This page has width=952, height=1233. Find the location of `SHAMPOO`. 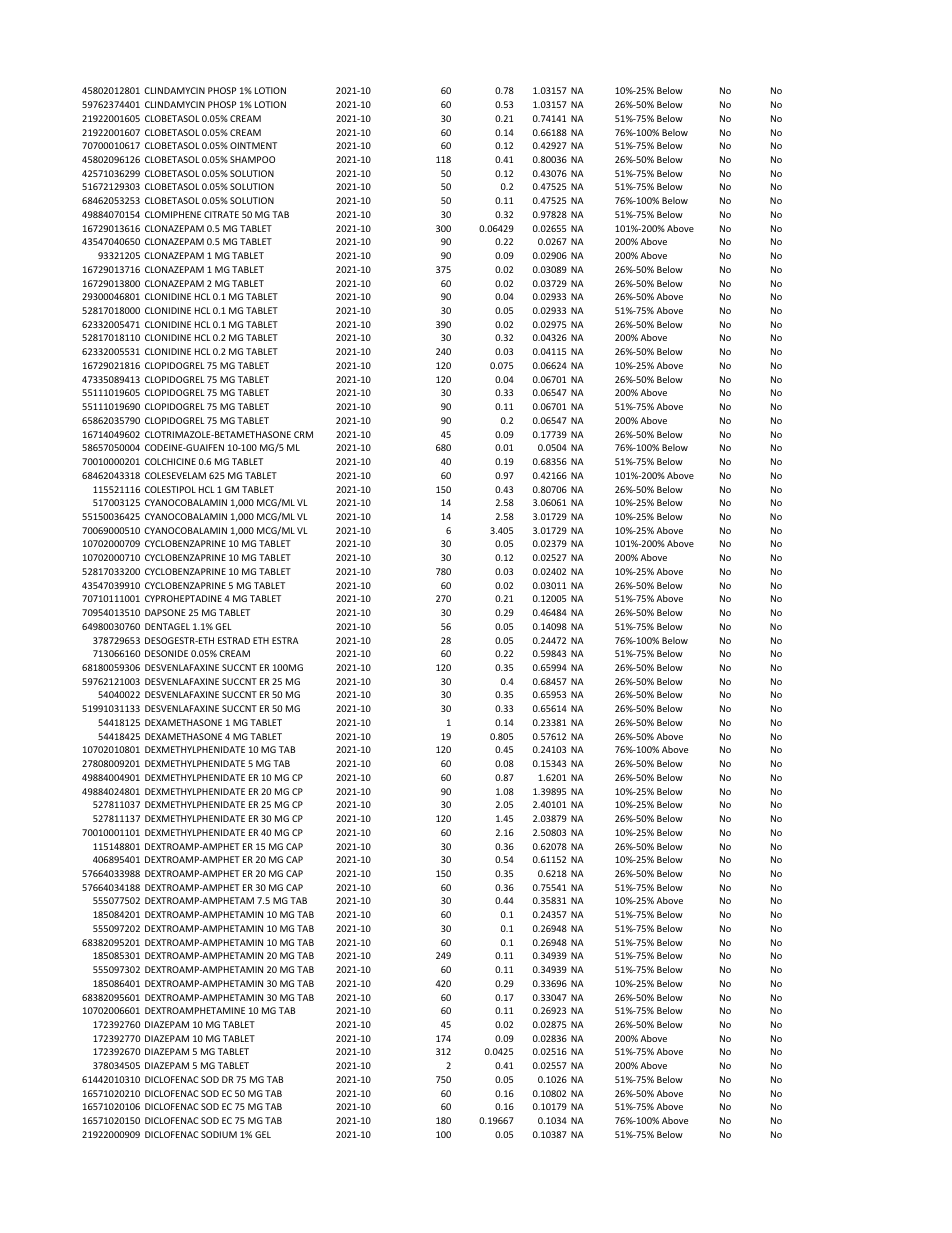

SHAMPOO is located at coordinates (252, 159).
